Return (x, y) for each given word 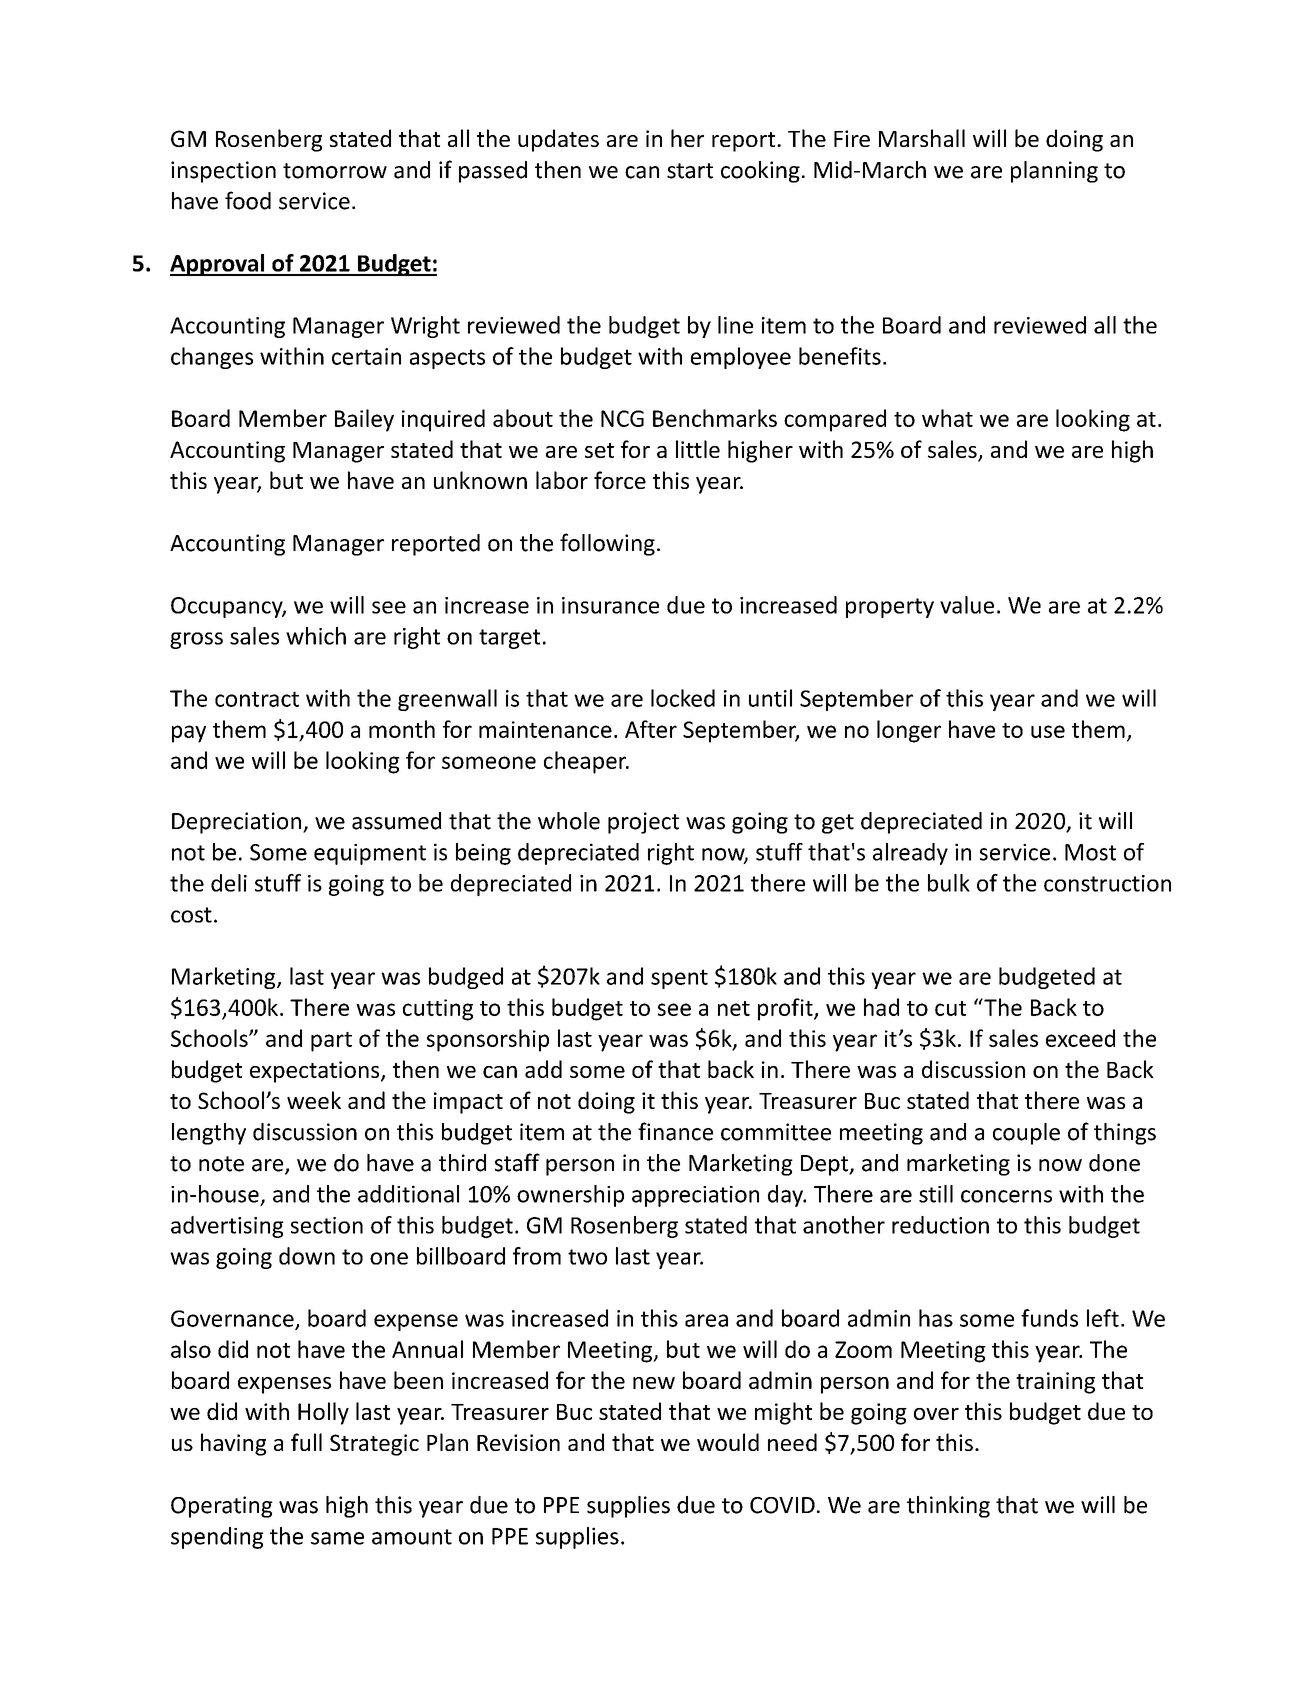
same (337, 1538)
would (728, 1442)
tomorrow (335, 171)
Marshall (922, 138)
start (690, 171)
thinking (948, 1507)
